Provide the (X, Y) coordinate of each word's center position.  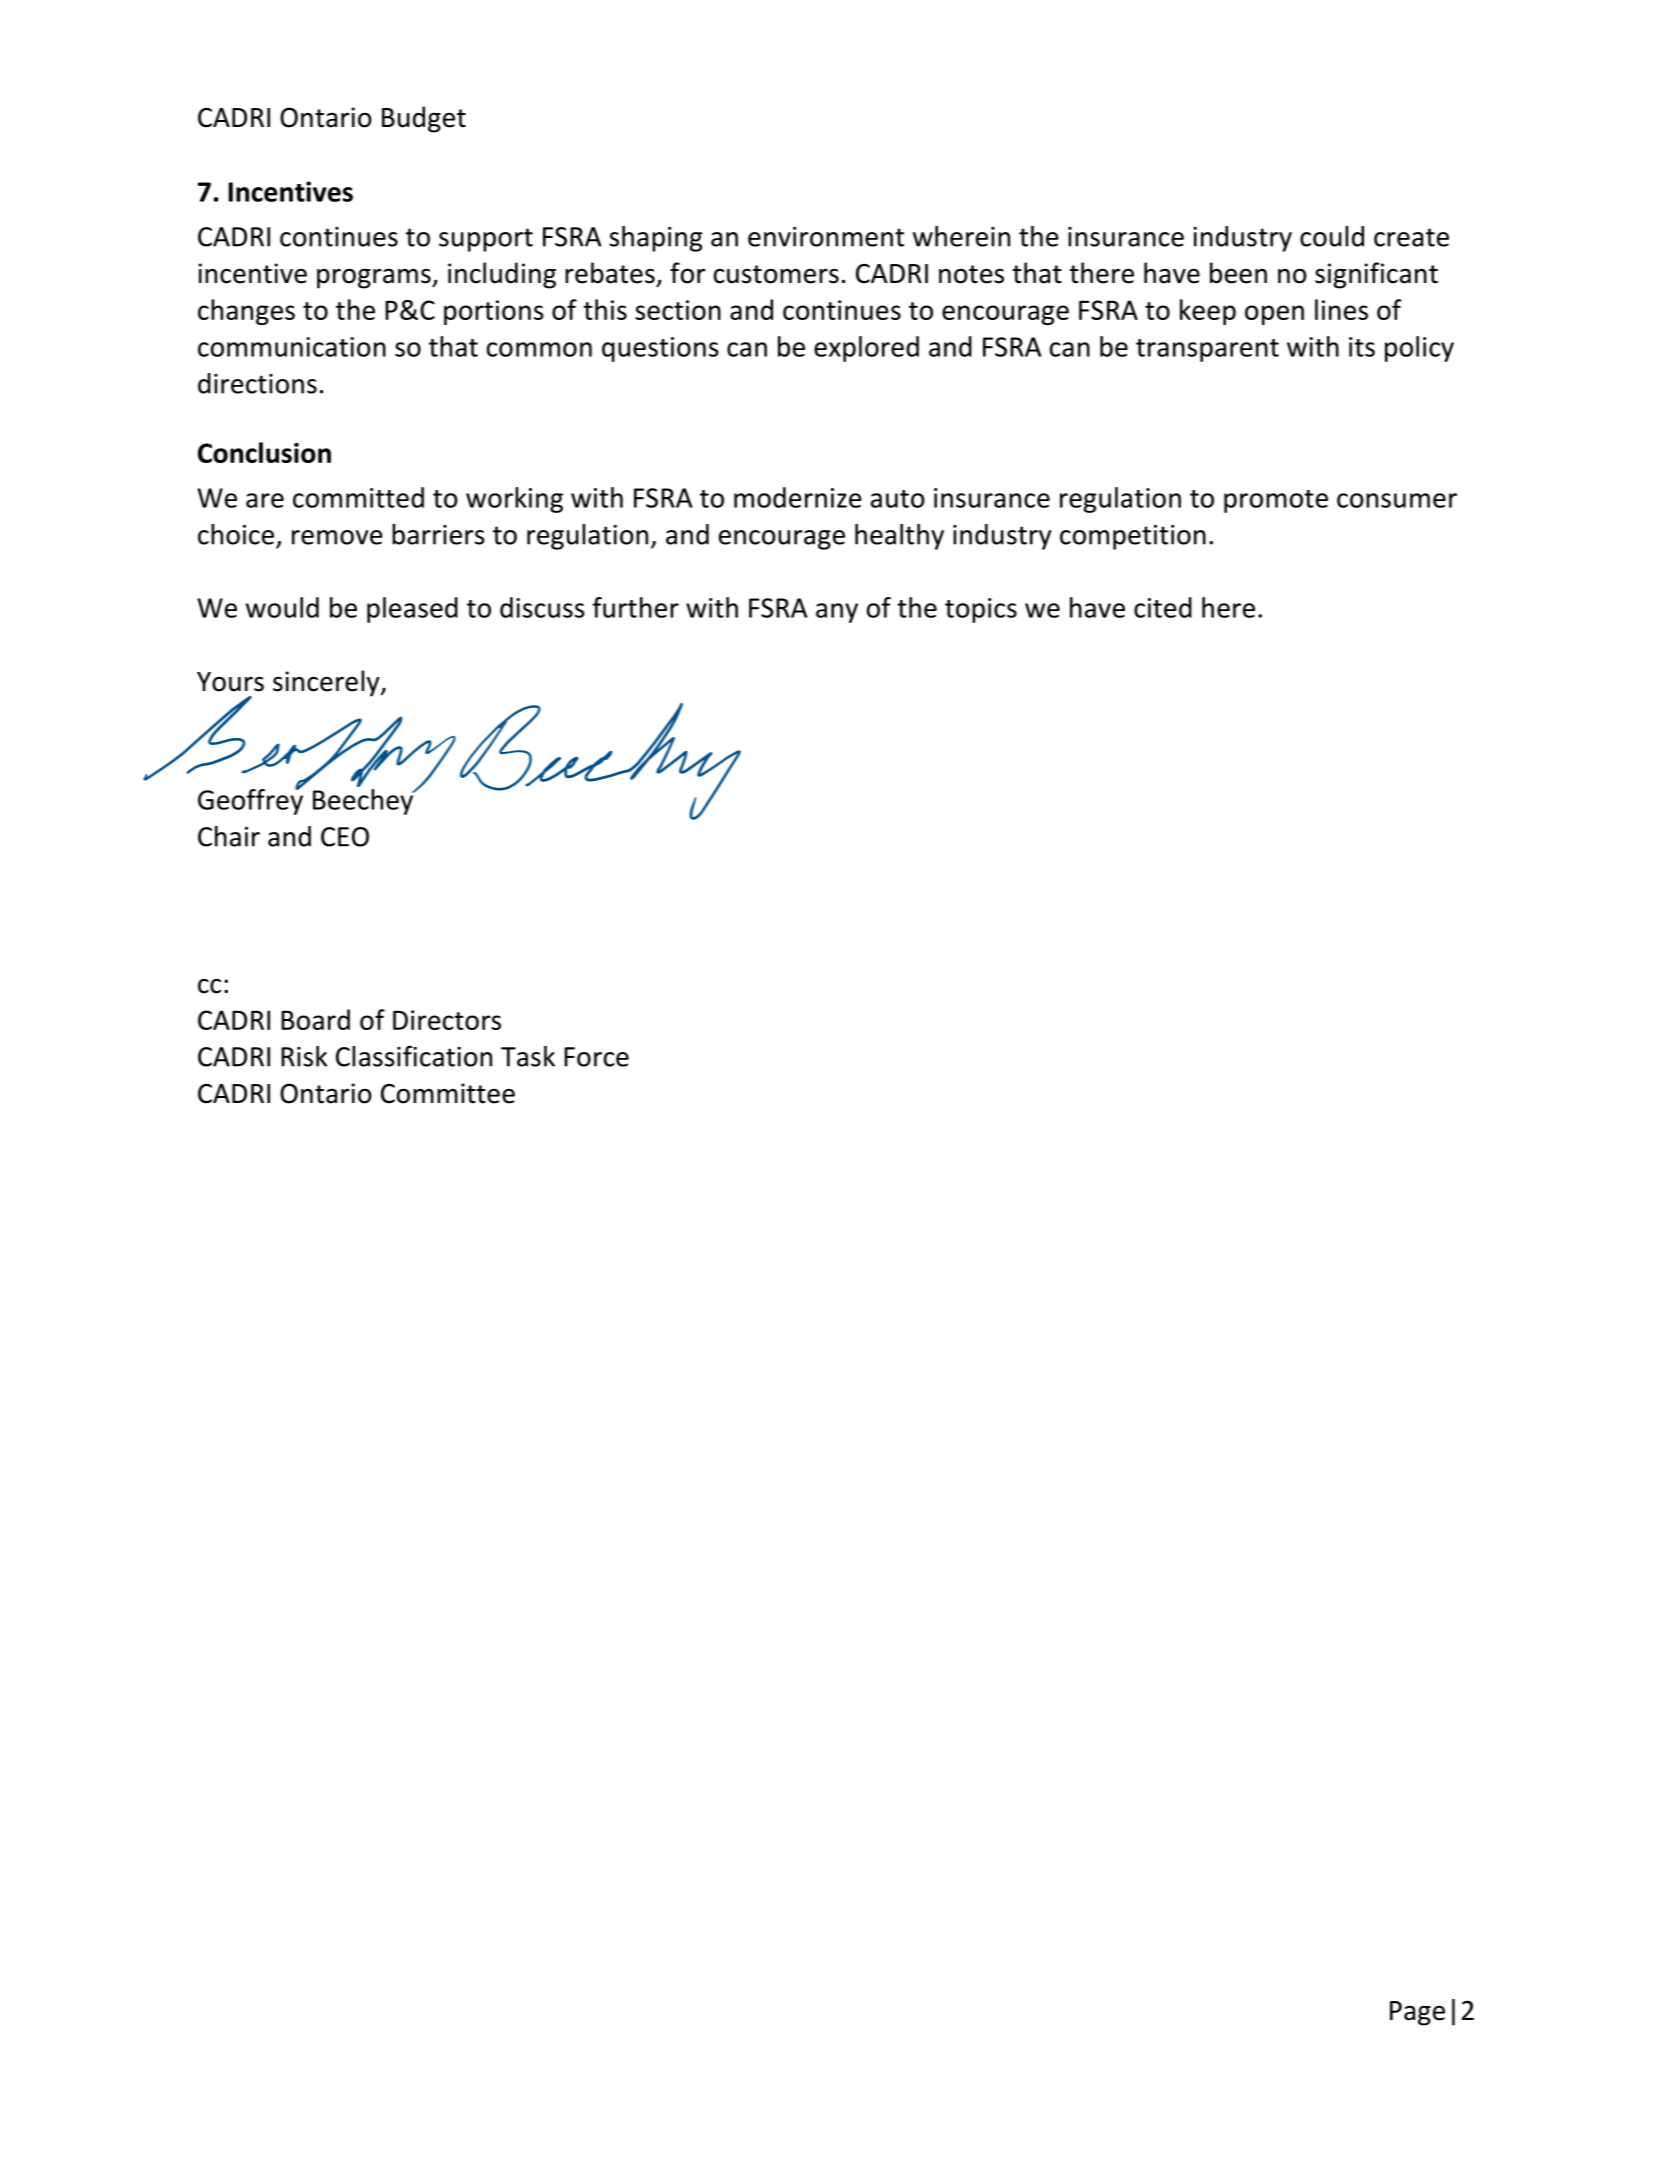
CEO (345, 837)
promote (1276, 501)
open (1274, 315)
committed (358, 497)
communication (292, 347)
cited (1163, 607)
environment (826, 237)
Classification (414, 1056)
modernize (798, 497)
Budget (424, 119)
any (837, 613)
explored (866, 349)
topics (981, 610)
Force (596, 1057)
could (1332, 236)
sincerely (327, 683)
